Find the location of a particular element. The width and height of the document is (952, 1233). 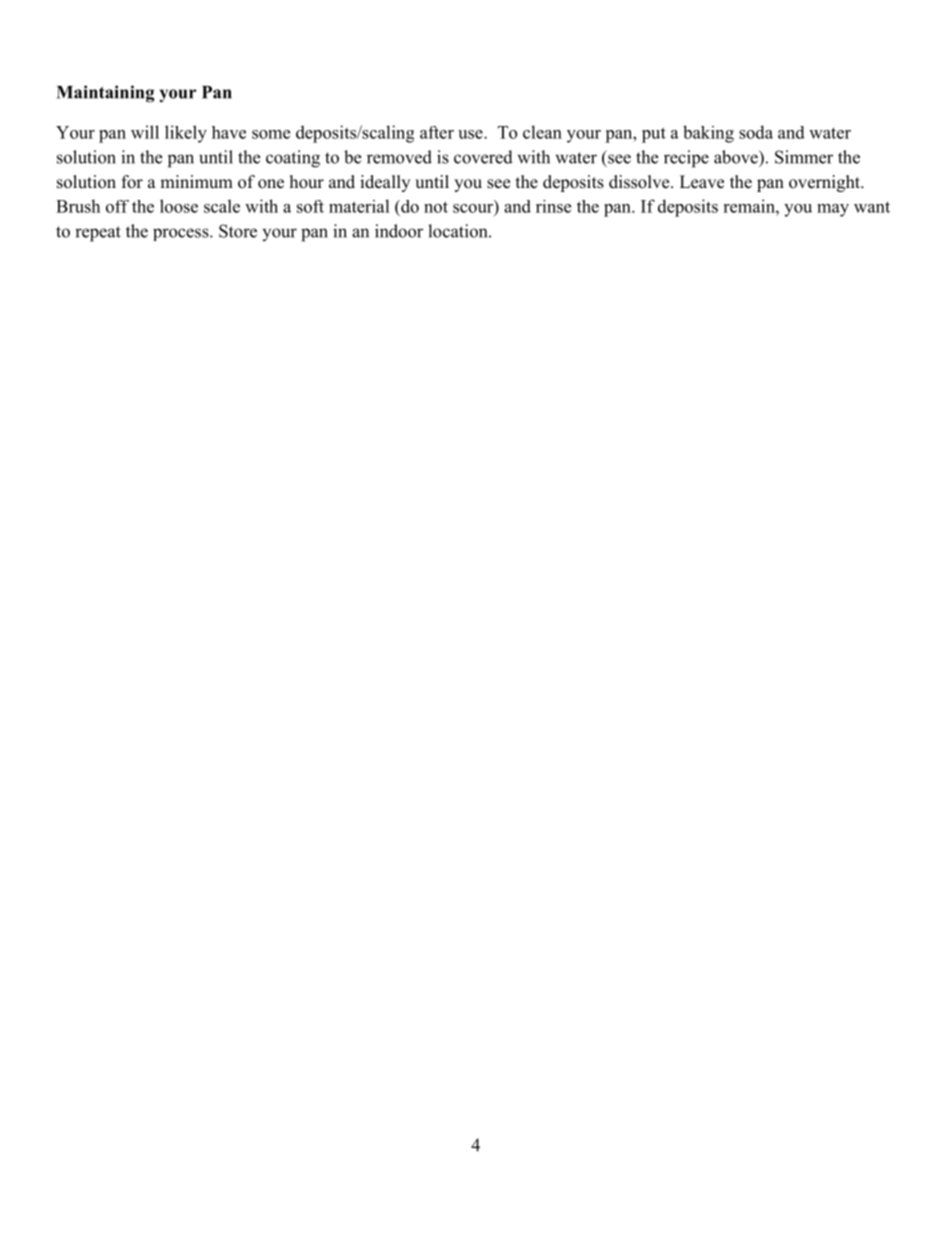

process is located at coordinates (182, 234).
